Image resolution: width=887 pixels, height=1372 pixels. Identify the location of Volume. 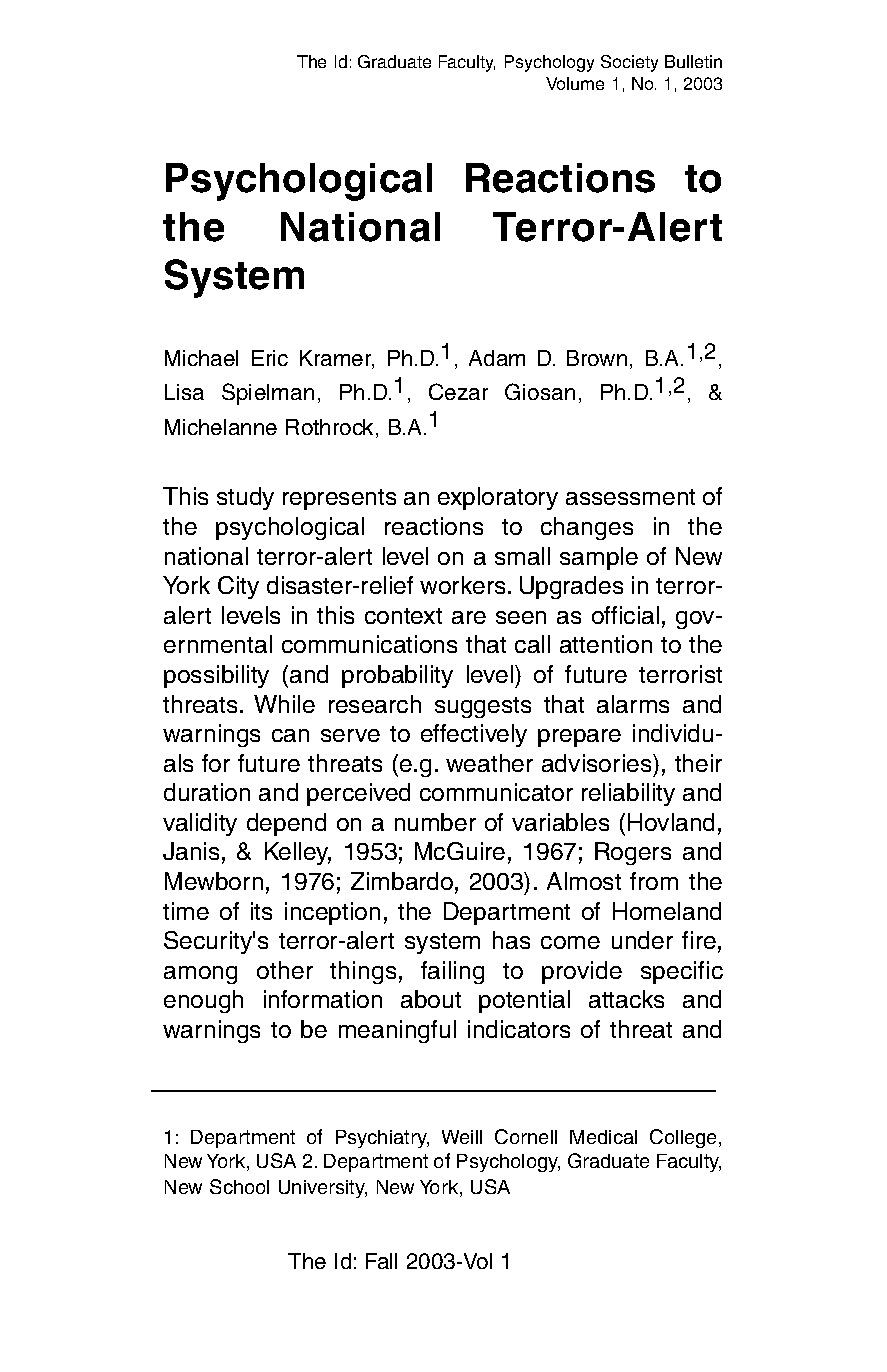
(575, 83).
